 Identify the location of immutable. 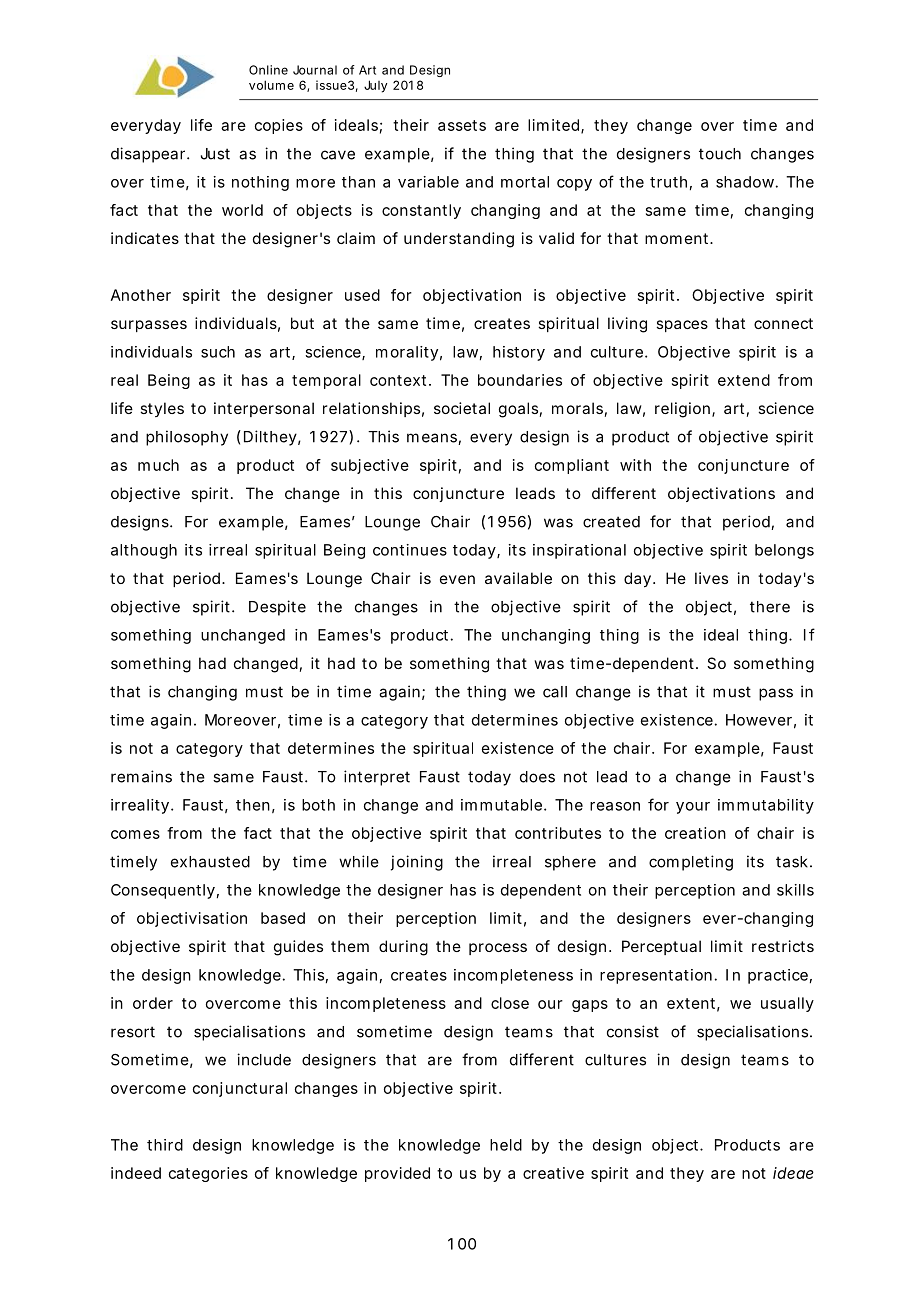
(503, 805).
